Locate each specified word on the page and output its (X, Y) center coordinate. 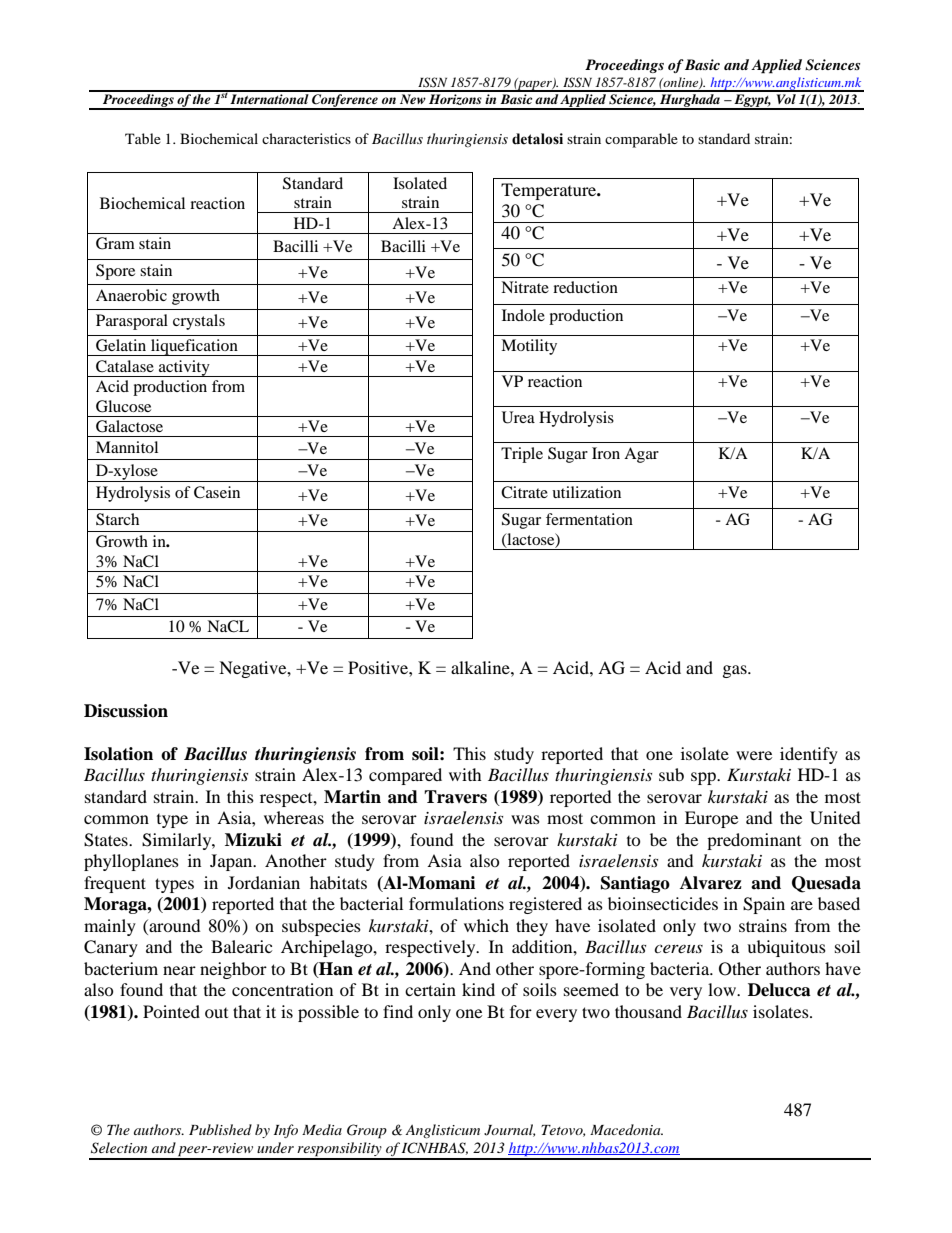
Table (143, 138)
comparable (641, 140)
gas (736, 671)
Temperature (550, 191)
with (465, 774)
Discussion (126, 711)
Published (220, 1129)
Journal (509, 1130)
